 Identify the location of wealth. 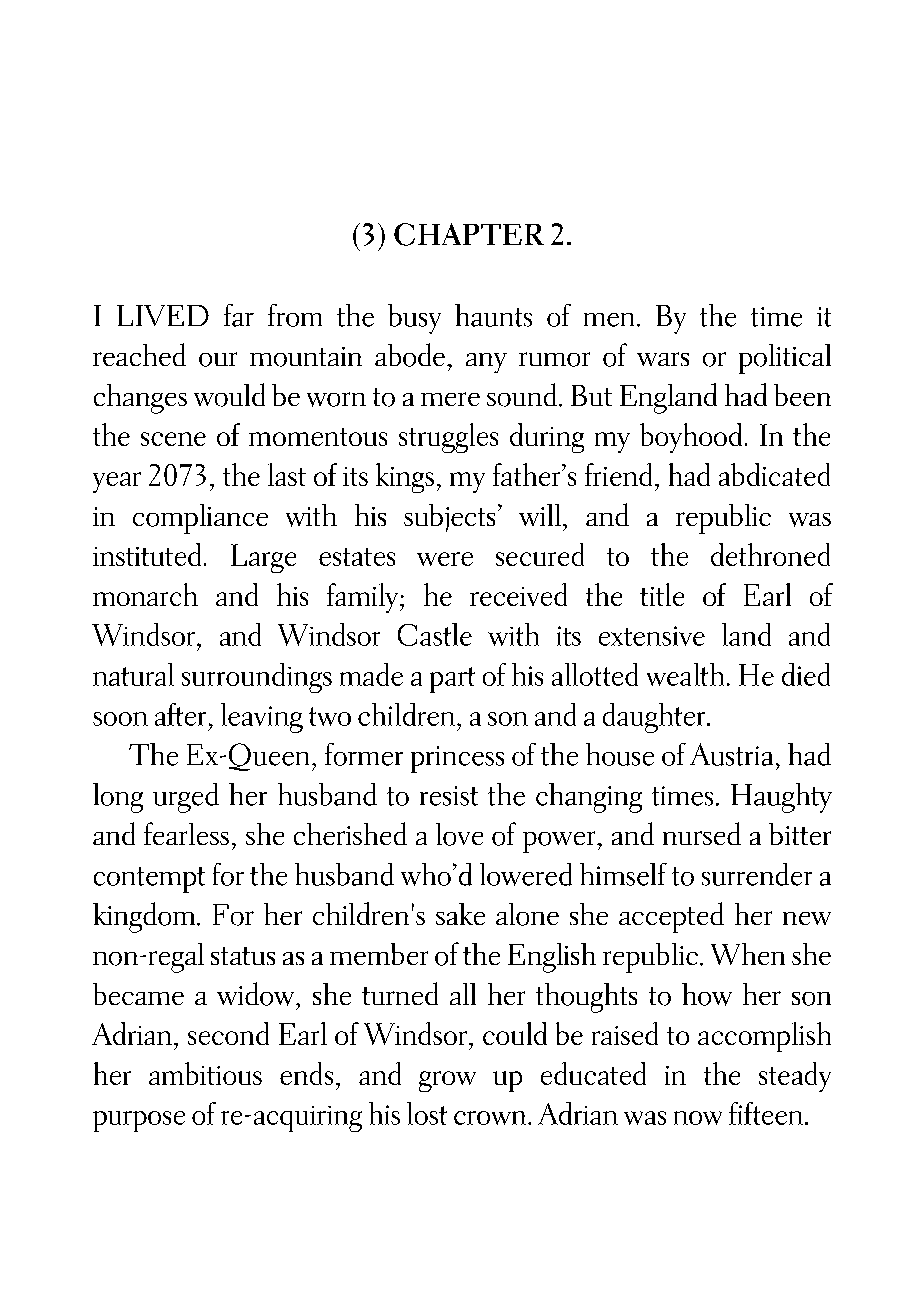
(685, 674).
